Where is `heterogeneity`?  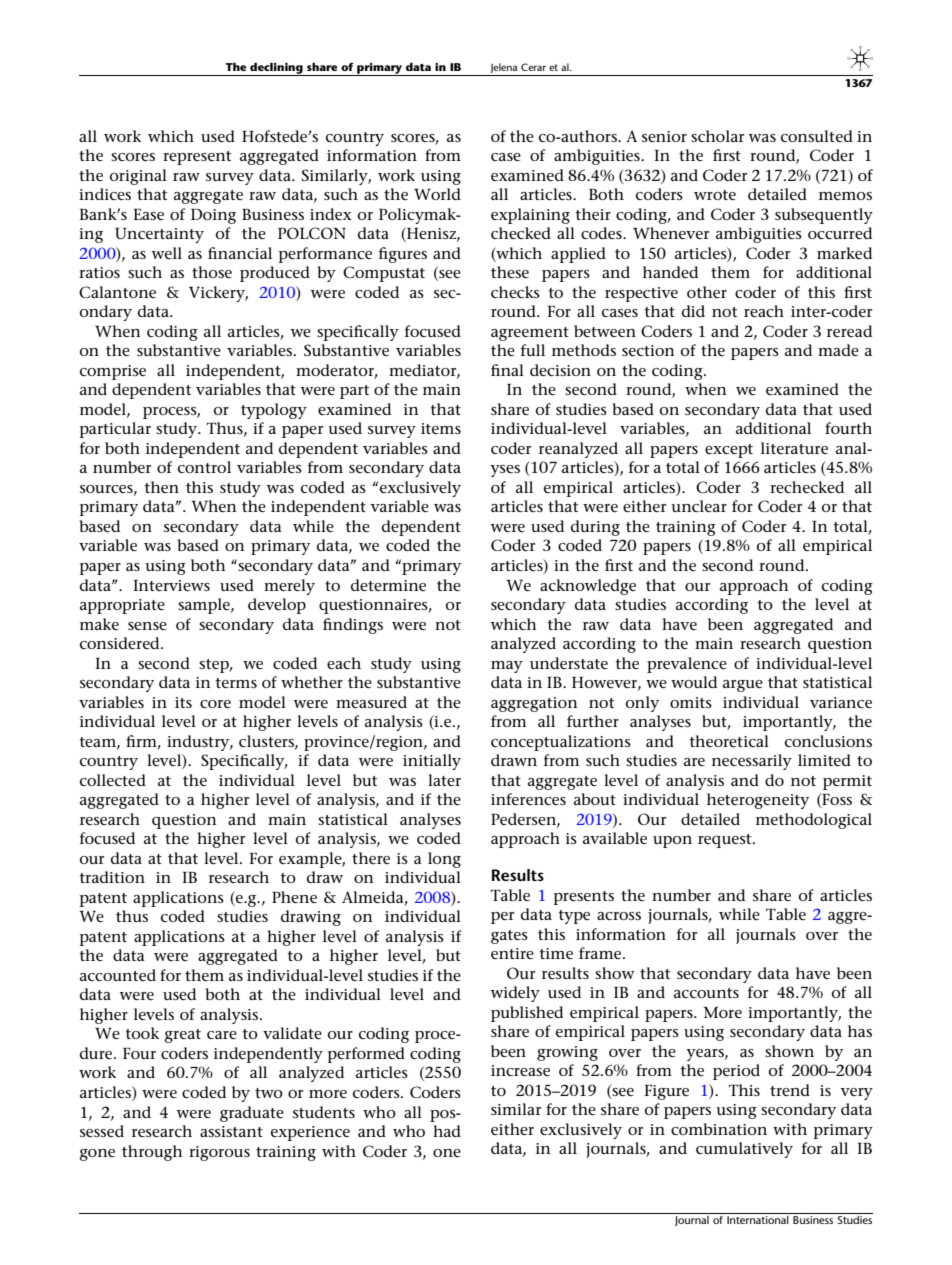
heterogeneity is located at coordinates (758, 801).
